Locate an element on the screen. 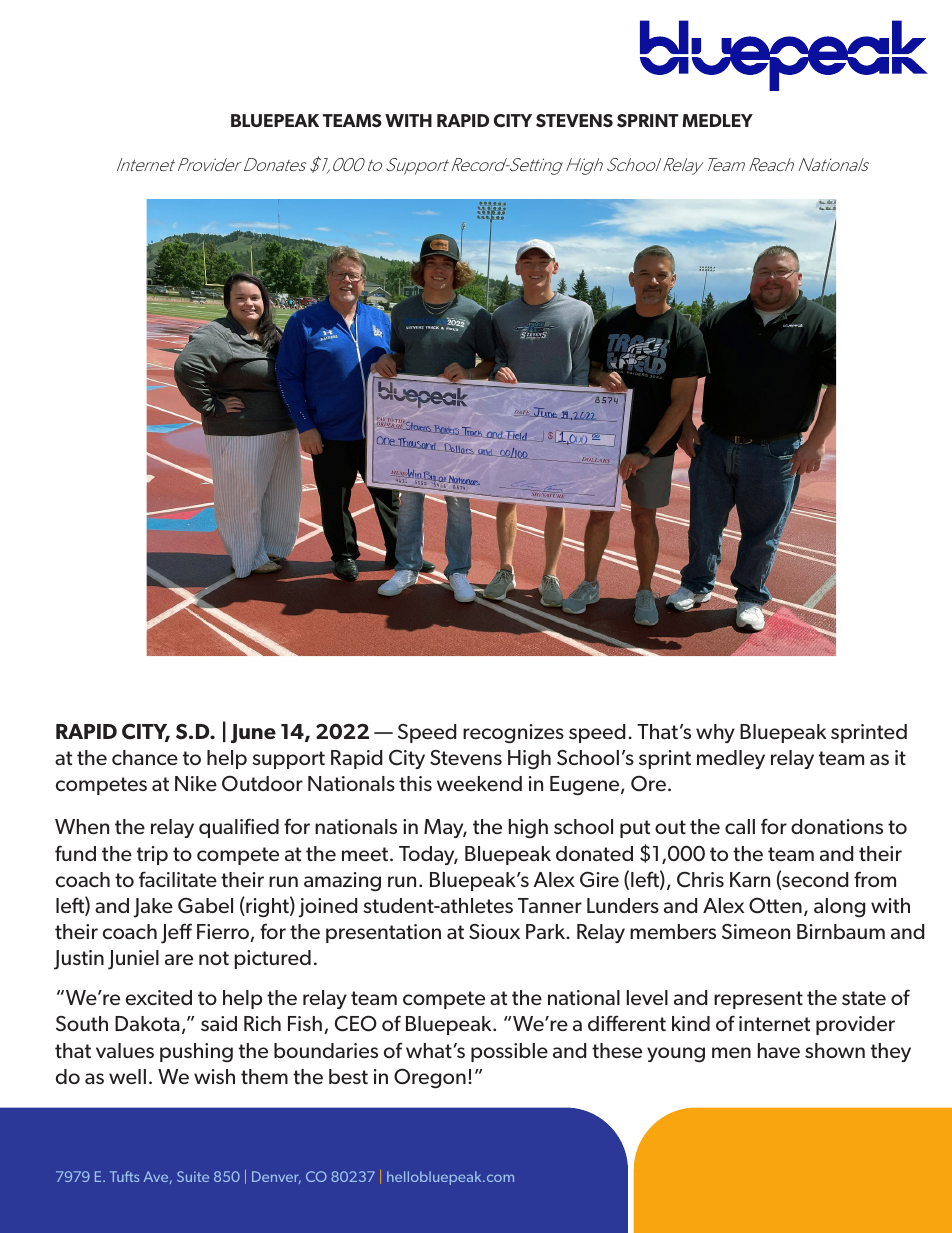 This screenshot has height=1233, width=952. why is located at coordinates (715, 733).
